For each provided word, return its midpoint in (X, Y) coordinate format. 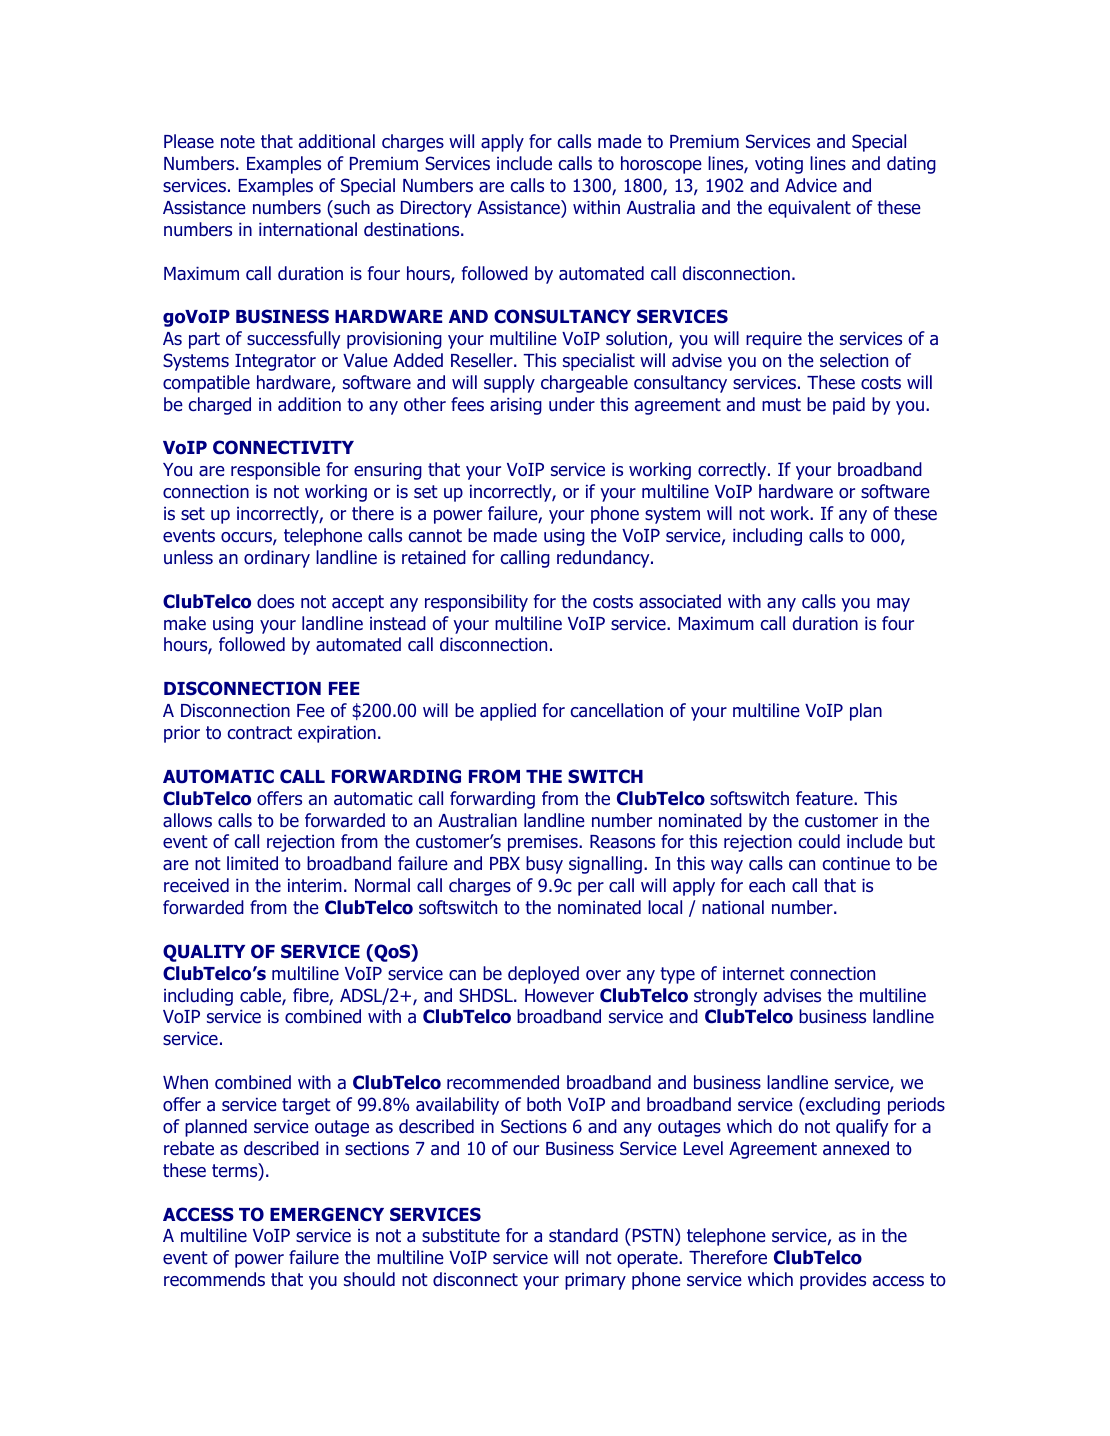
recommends (214, 1279)
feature (825, 798)
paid (849, 406)
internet (754, 973)
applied (508, 712)
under (572, 404)
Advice (811, 185)
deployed (543, 975)
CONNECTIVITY (283, 447)
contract (260, 733)
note (238, 142)
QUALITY (204, 953)
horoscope (661, 165)
